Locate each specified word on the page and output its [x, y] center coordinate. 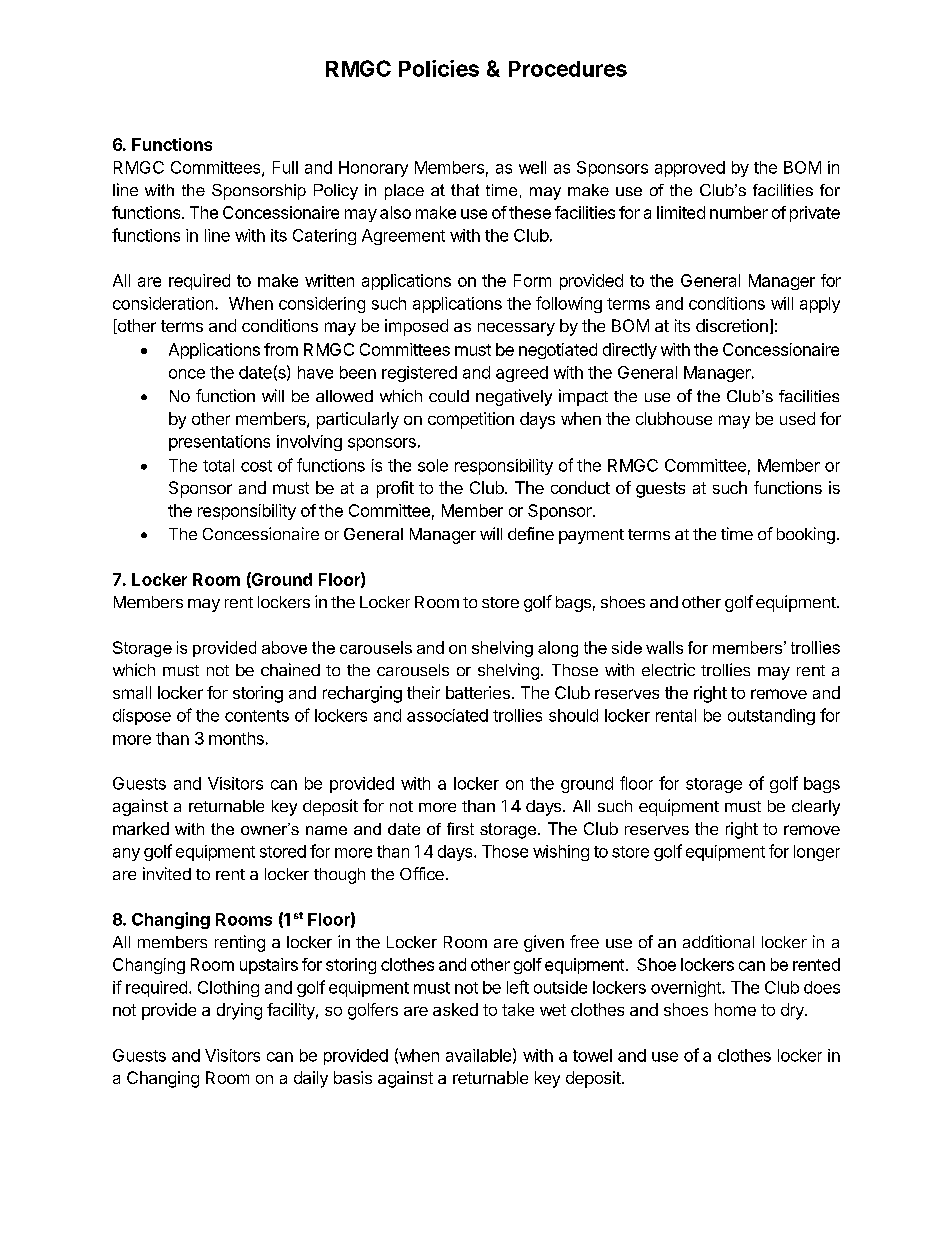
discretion [732, 325]
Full [285, 167]
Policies [439, 68]
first [460, 828]
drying [239, 1011]
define [531, 533]
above [284, 647]
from [281, 349]
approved [690, 169]
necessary [516, 329]
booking [806, 535]
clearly [816, 808]
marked [141, 828]
